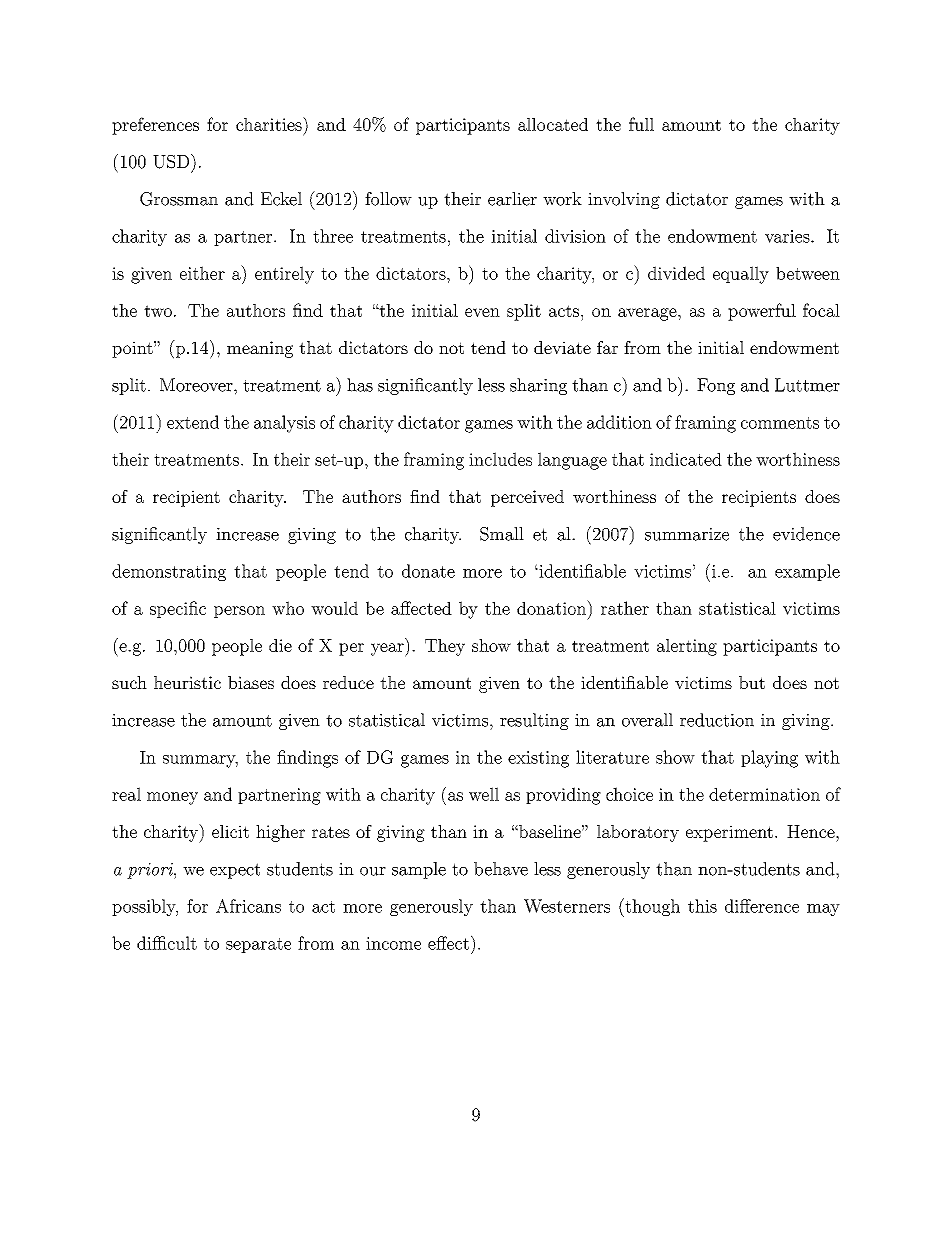 The image size is (952, 1233). I want to click on but, so click(752, 682).
